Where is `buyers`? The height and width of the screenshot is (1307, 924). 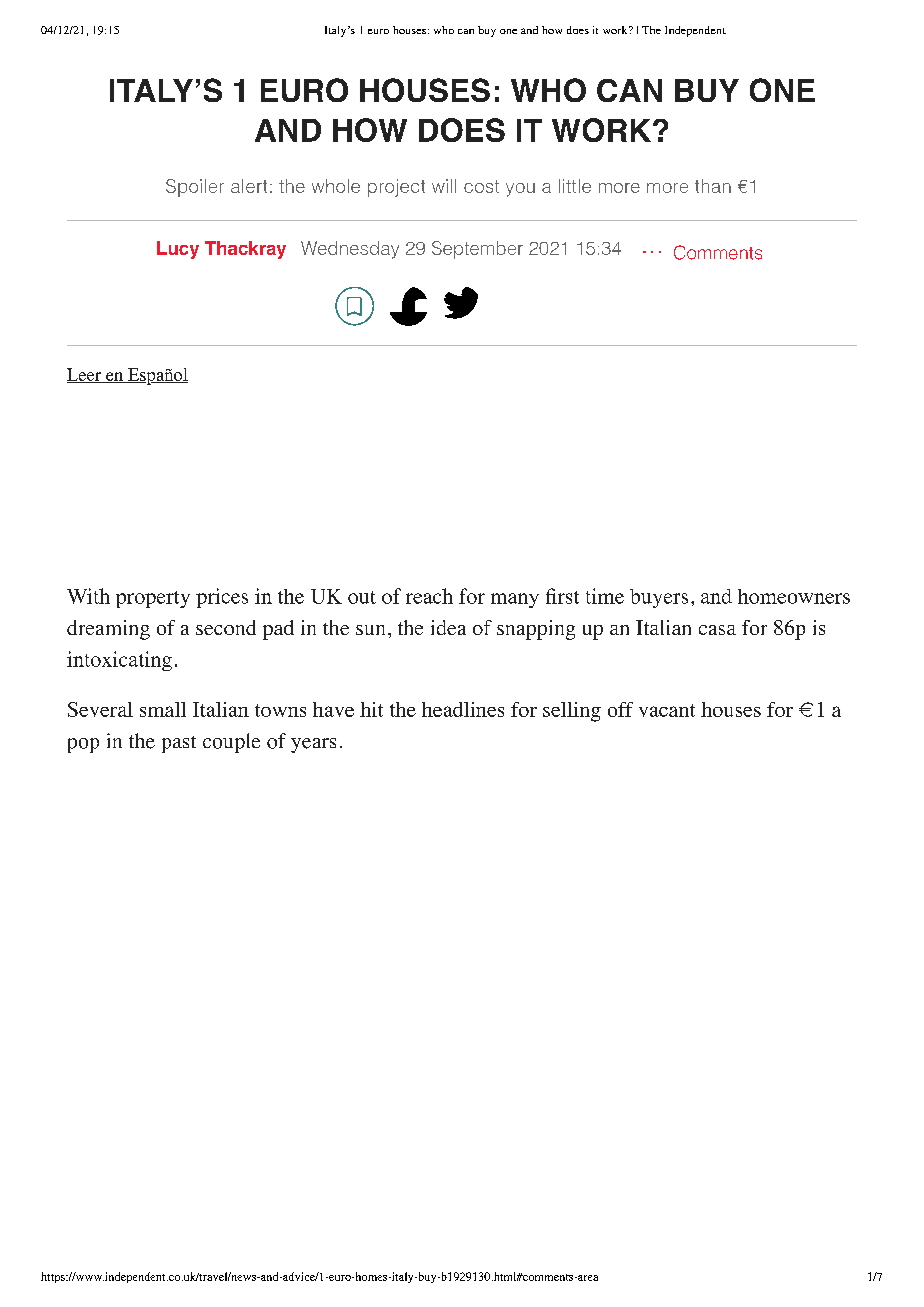 buyers is located at coordinates (659, 598).
